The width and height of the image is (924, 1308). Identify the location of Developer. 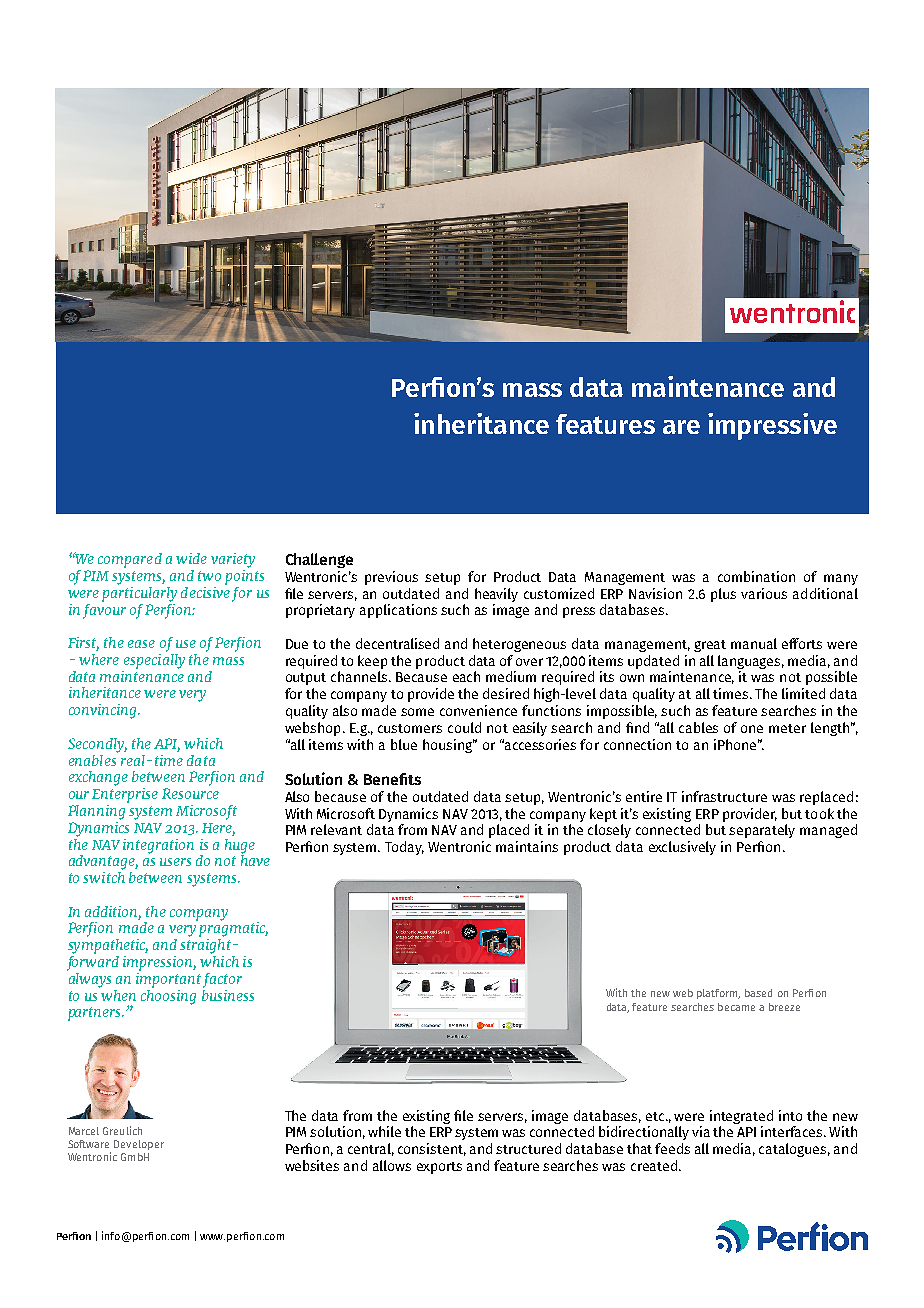
(139, 1145).
